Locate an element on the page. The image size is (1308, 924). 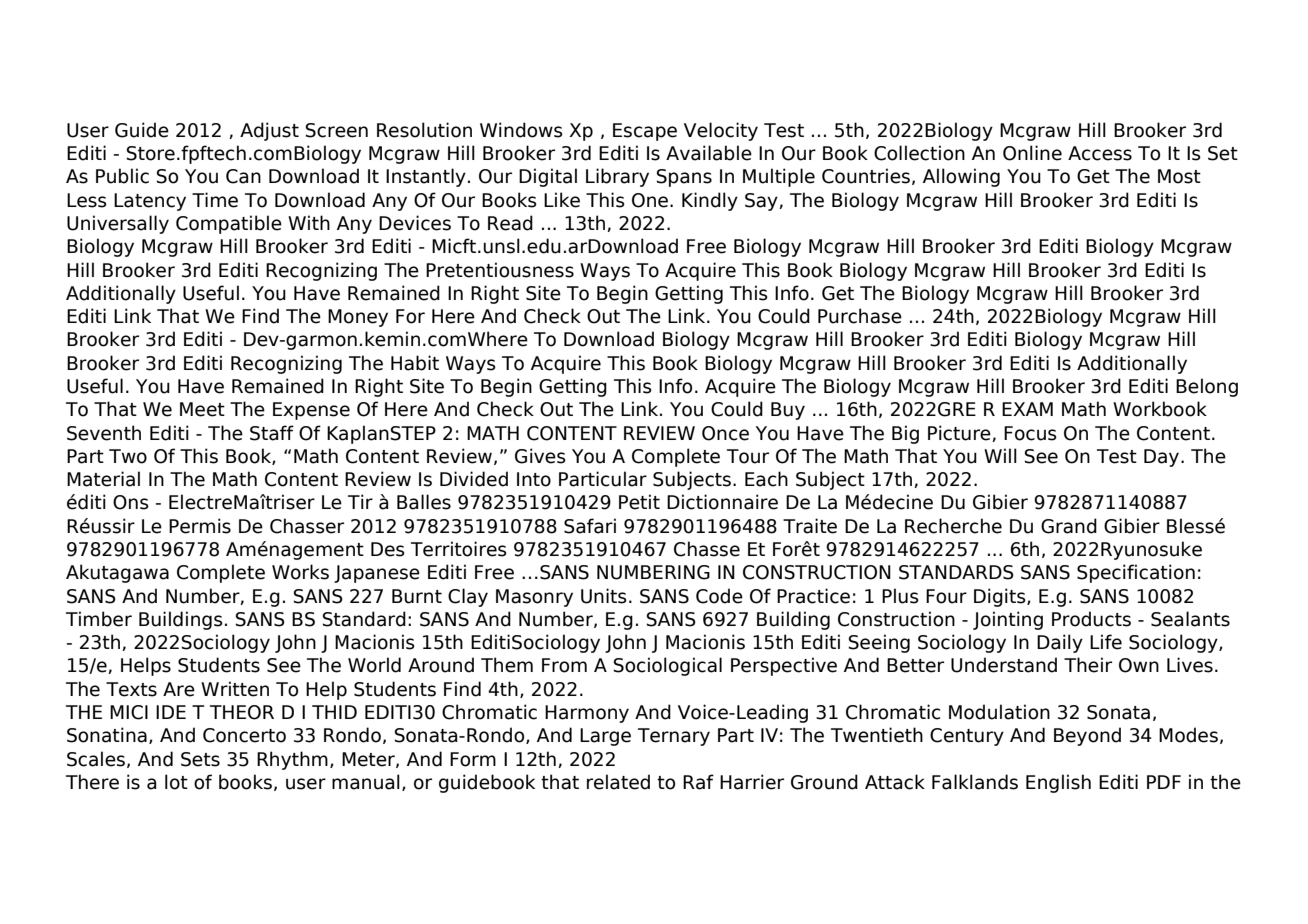
Sets is located at coordinates (200, 759).
